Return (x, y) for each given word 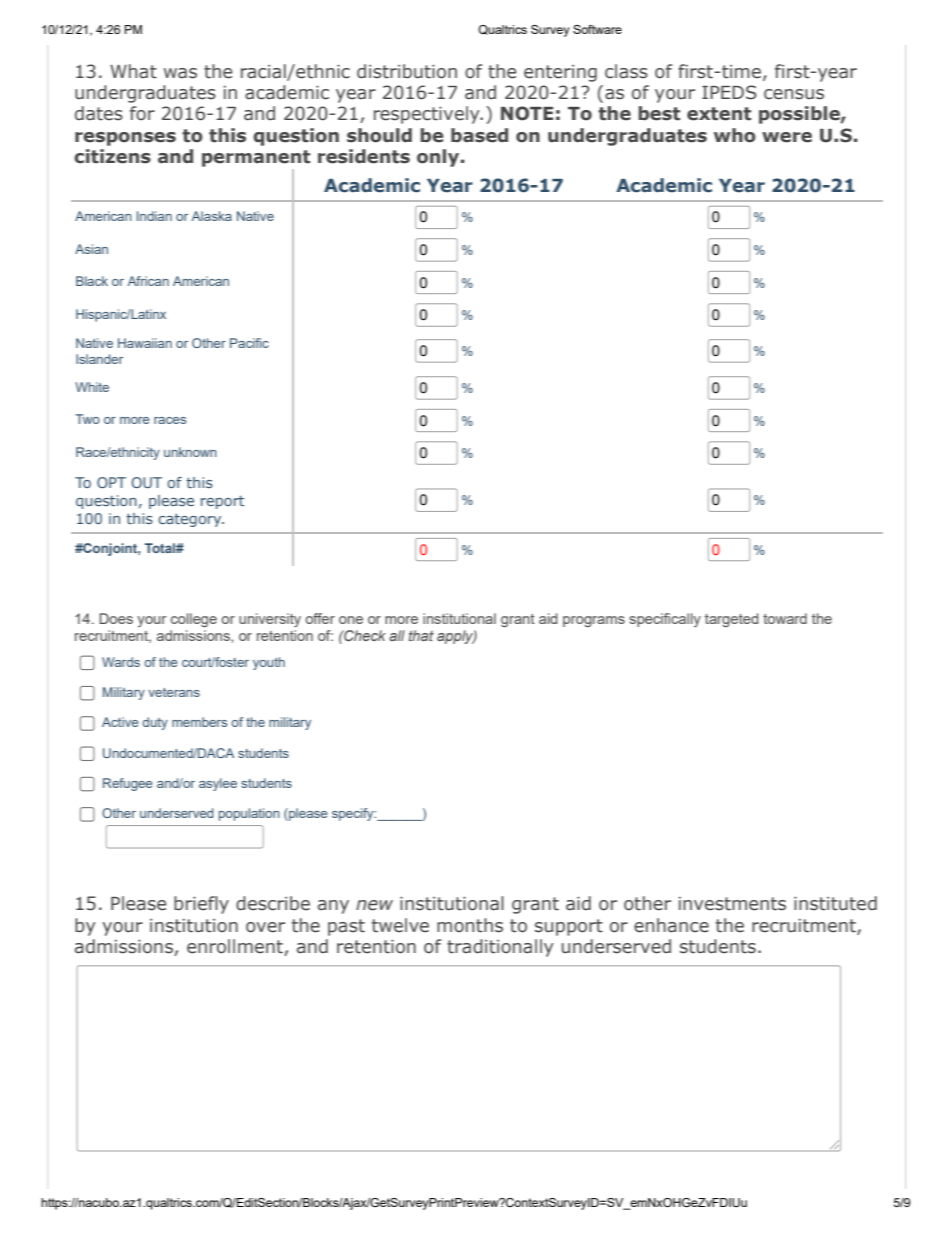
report (222, 502)
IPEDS (729, 92)
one (351, 620)
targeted (731, 620)
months (470, 925)
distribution (407, 71)
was (180, 73)
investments (732, 904)
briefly (201, 905)
